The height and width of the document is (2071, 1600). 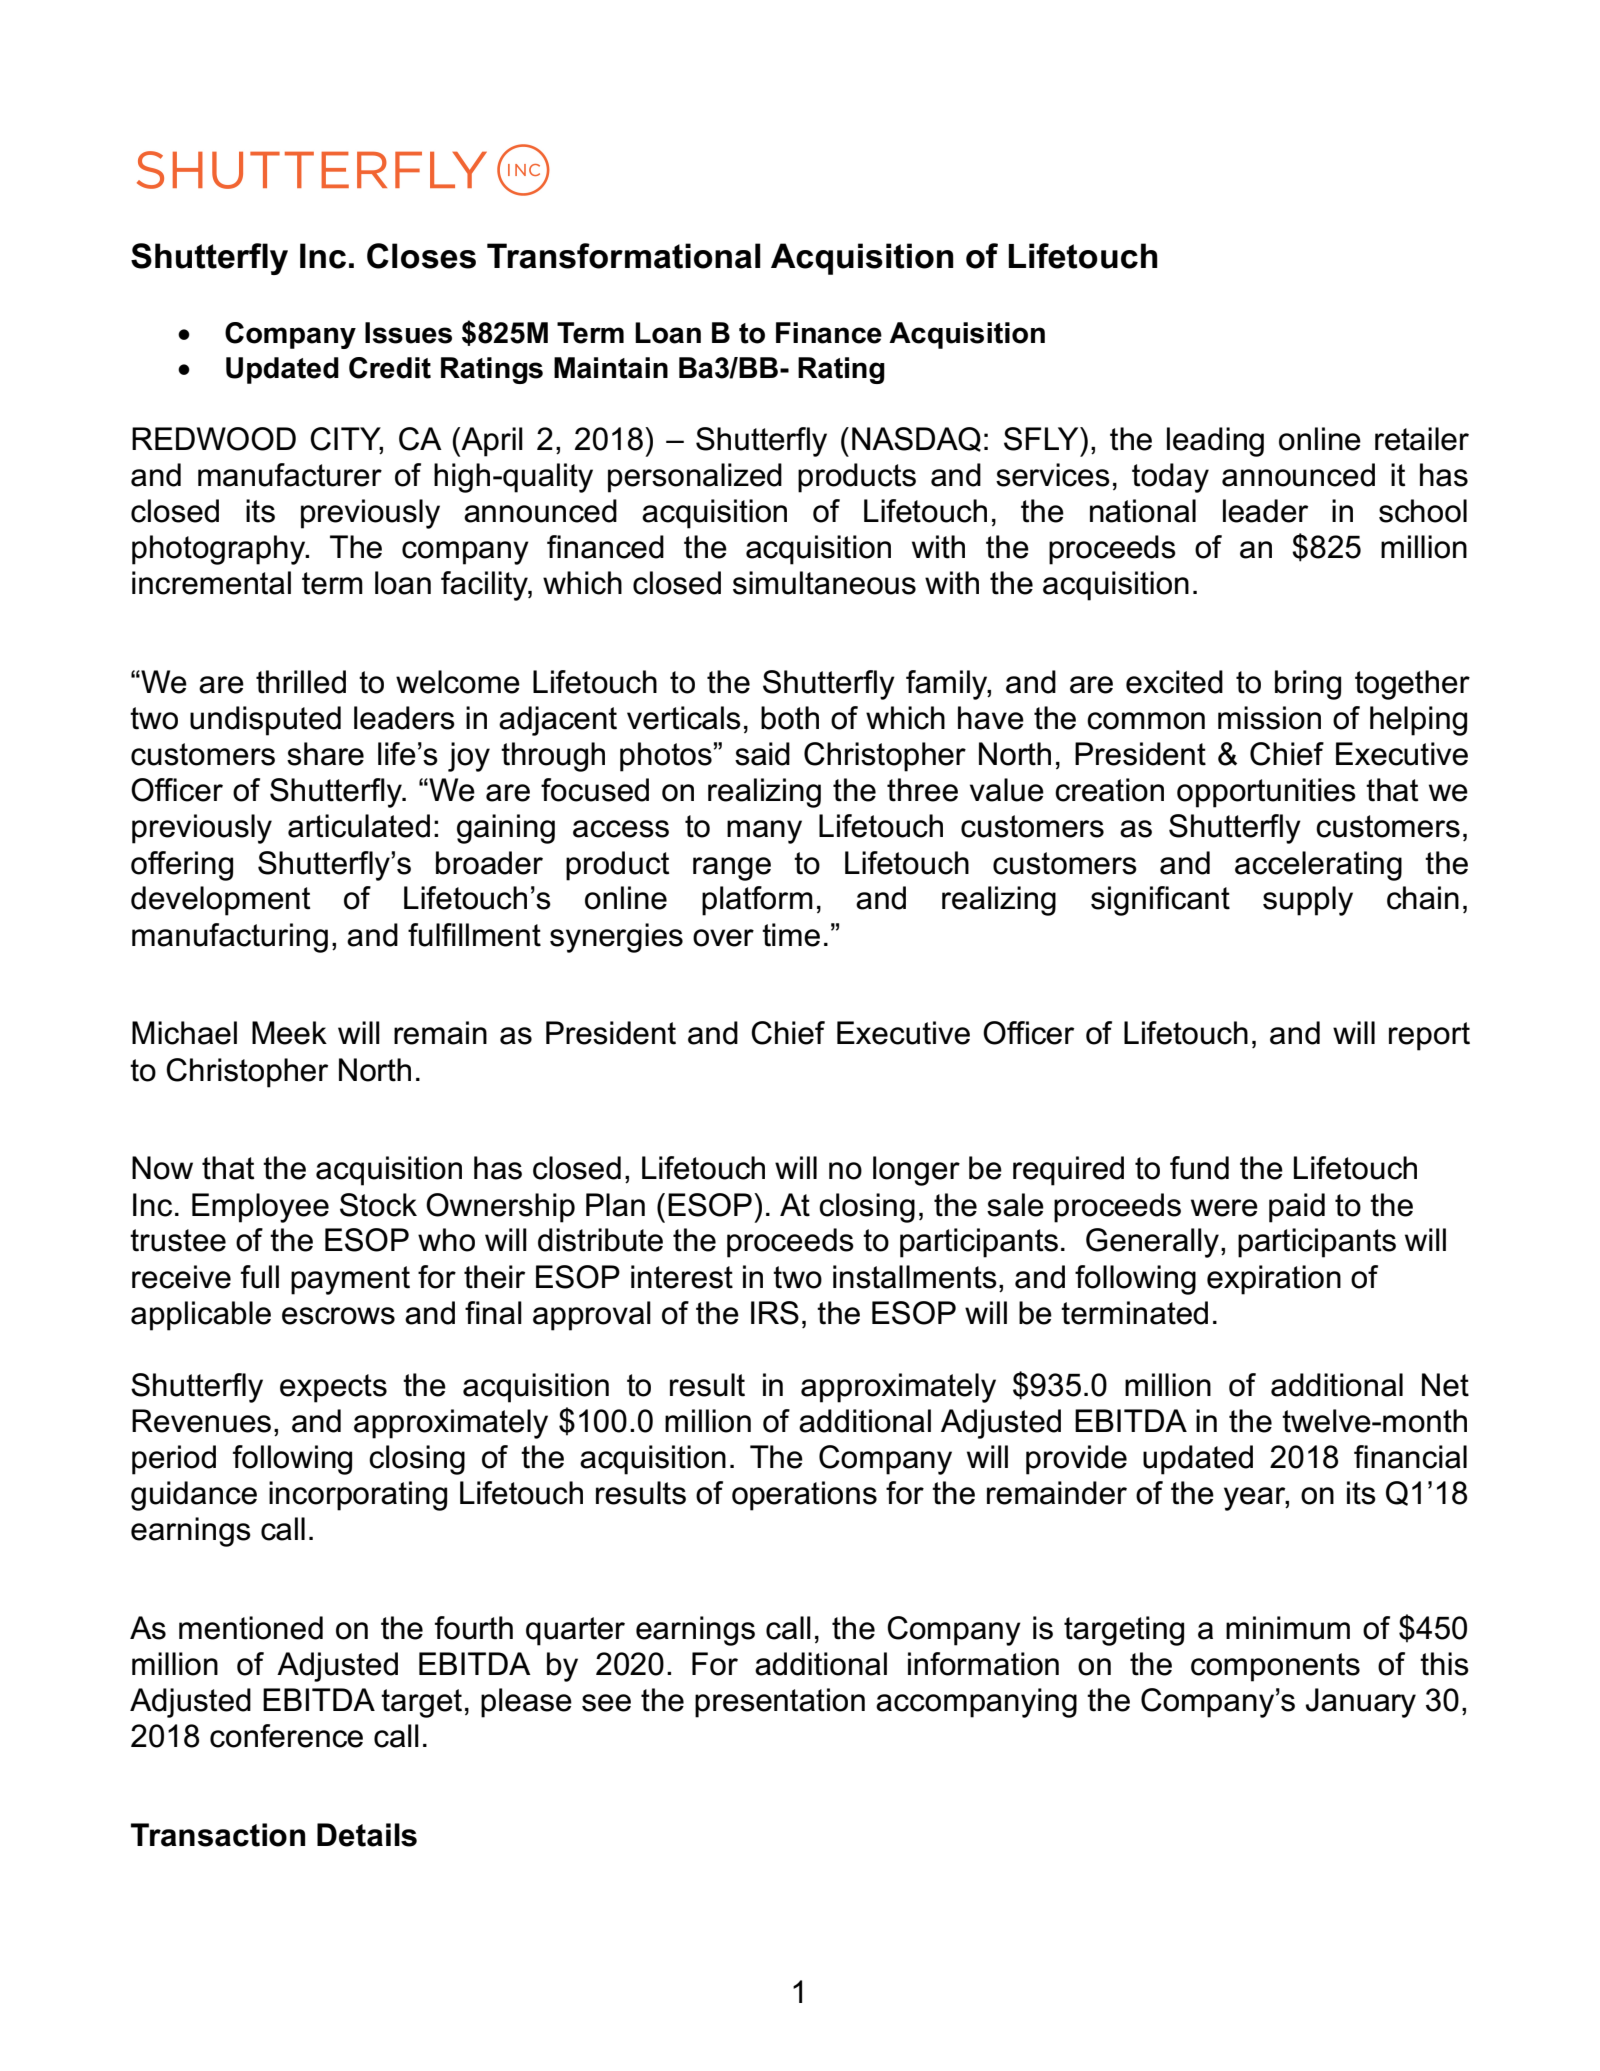 I want to click on bring, so click(x=1308, y=685).
